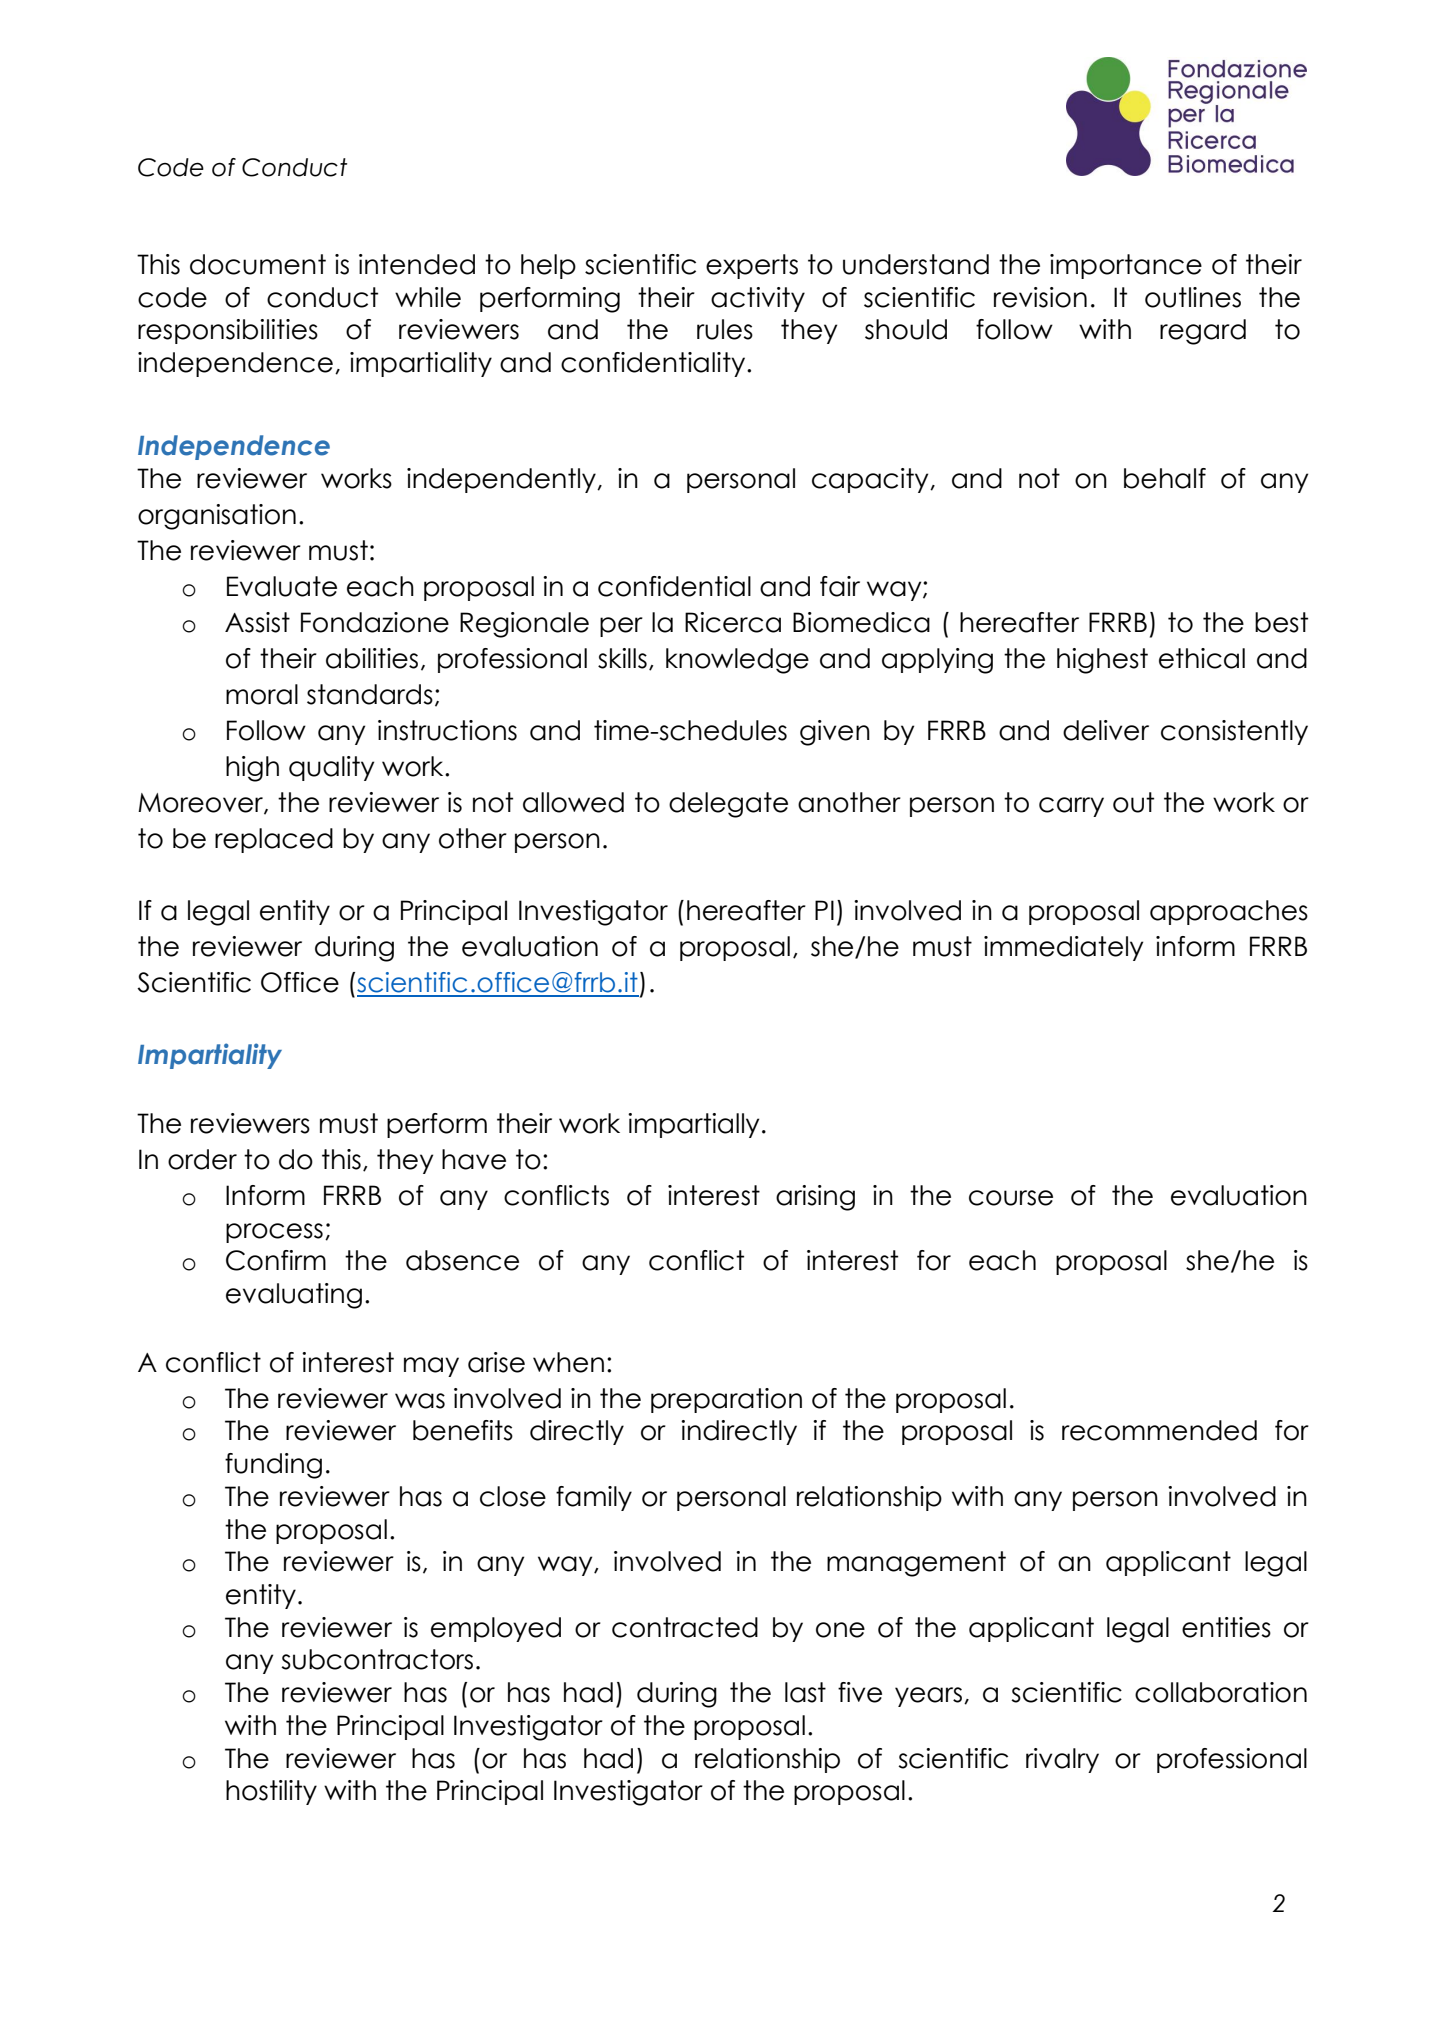 The height and width of the screenshot is (2043, 1446). Describe the element at coordinates (1062, 1760) in the screenshot. I see `rivalry` at that location.
